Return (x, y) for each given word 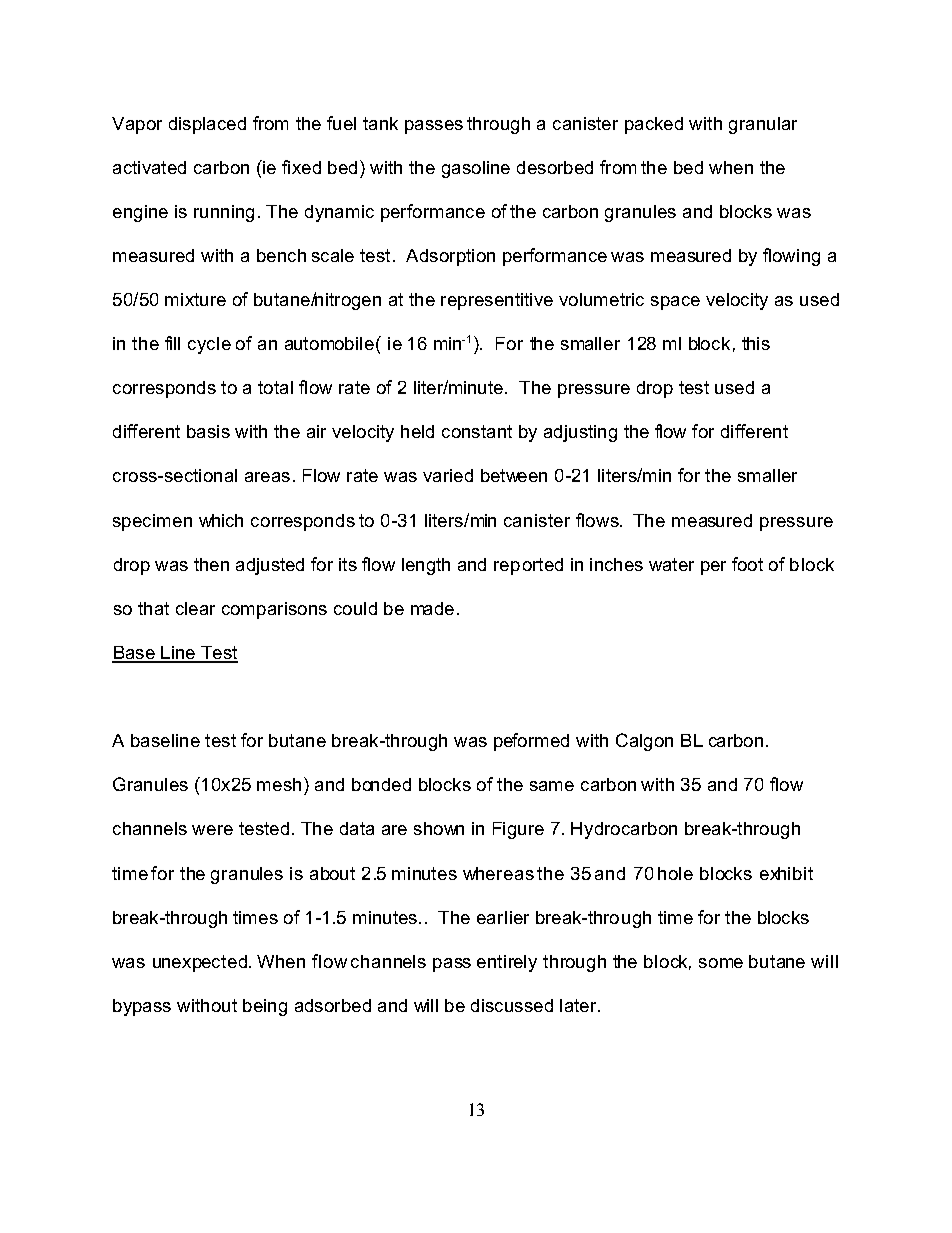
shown (439, 828)
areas (267, 477)
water (671, 564)
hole (675, 873)
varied (448, 475)
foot (747, 564)
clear (195, 608)
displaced (207, 125)
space (675, 303)
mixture (195, 299)
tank (380, 123)
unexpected (200, 963)
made (432, 608)
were (212, 830)
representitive (497, 301)
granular (763, 125)
